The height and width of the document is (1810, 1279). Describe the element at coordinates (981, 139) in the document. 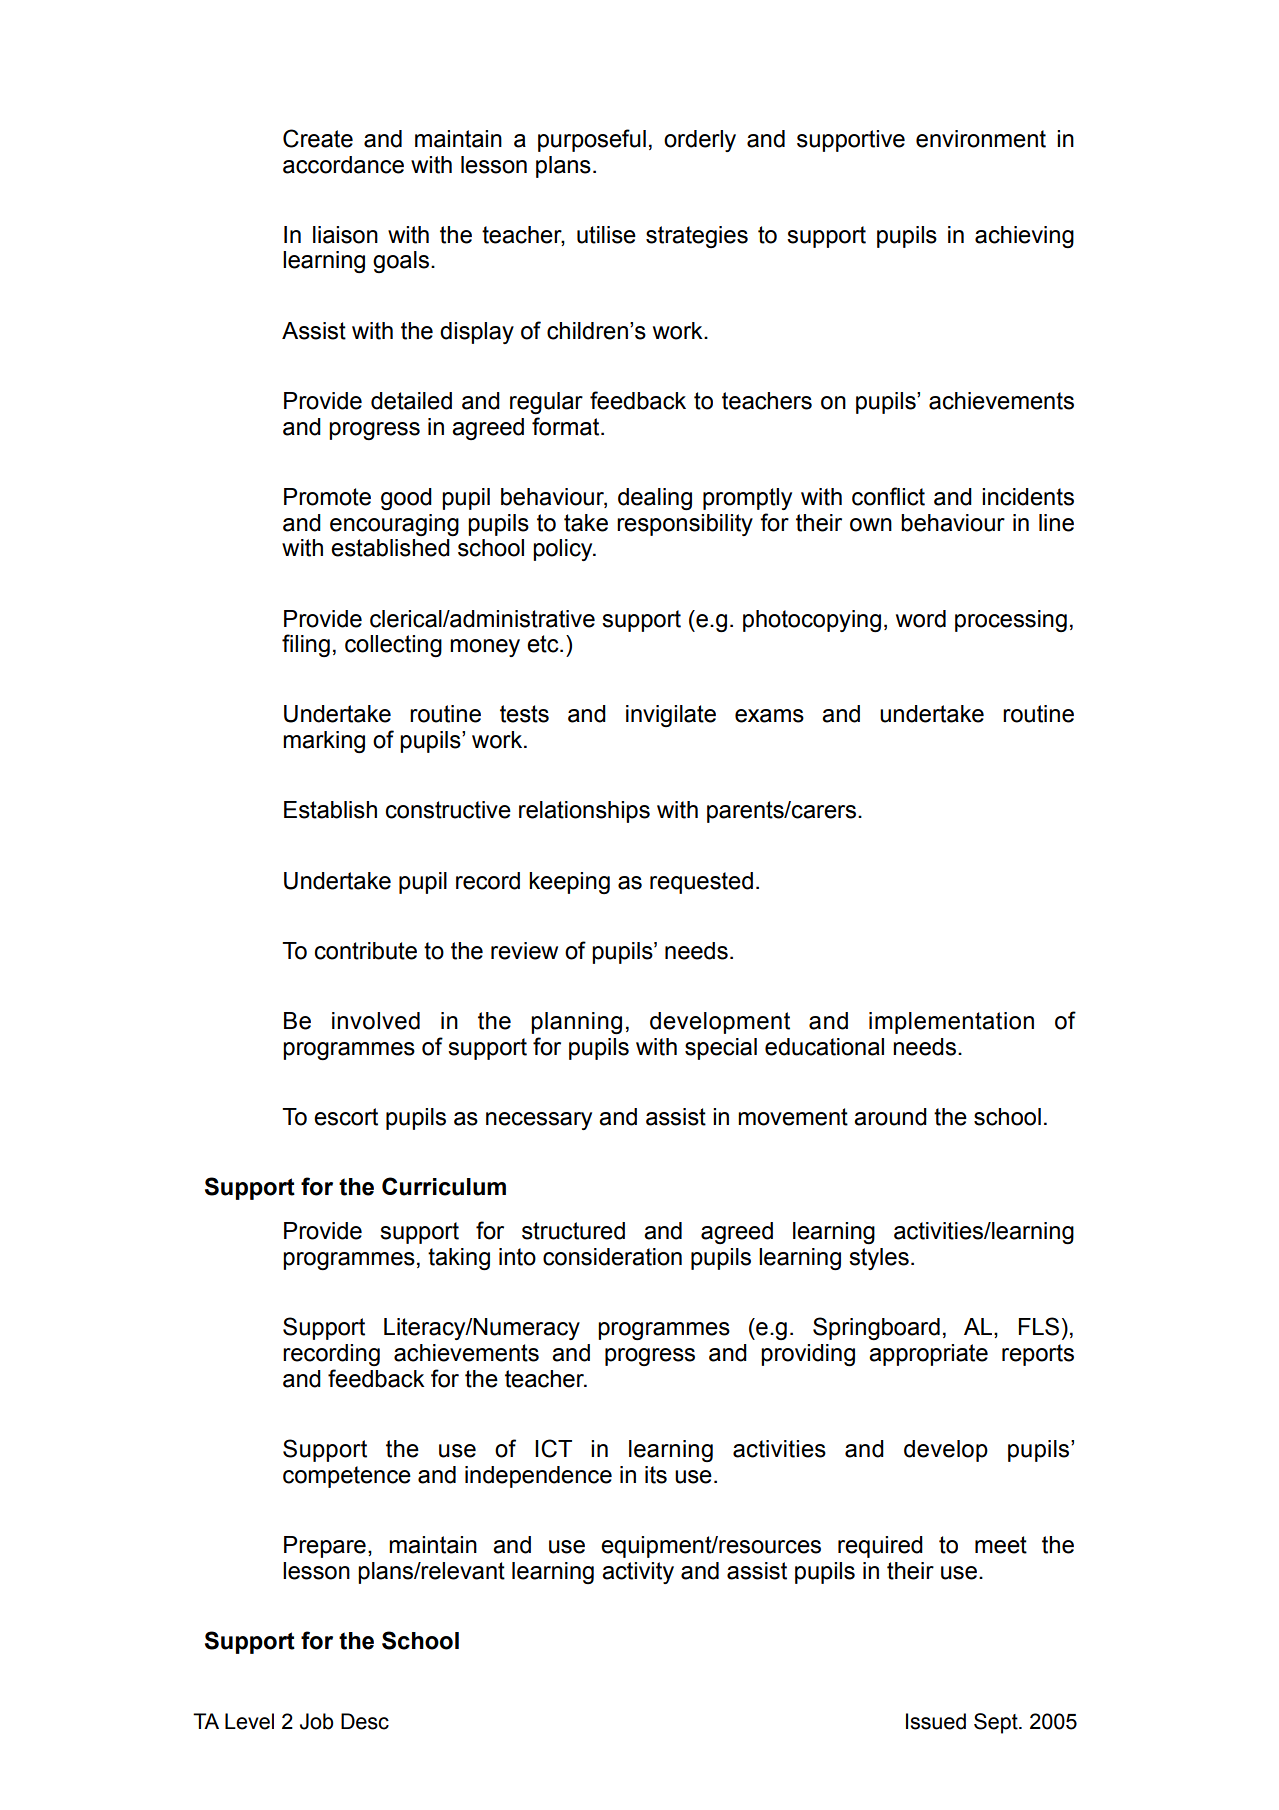

I see `environment` at that location.
